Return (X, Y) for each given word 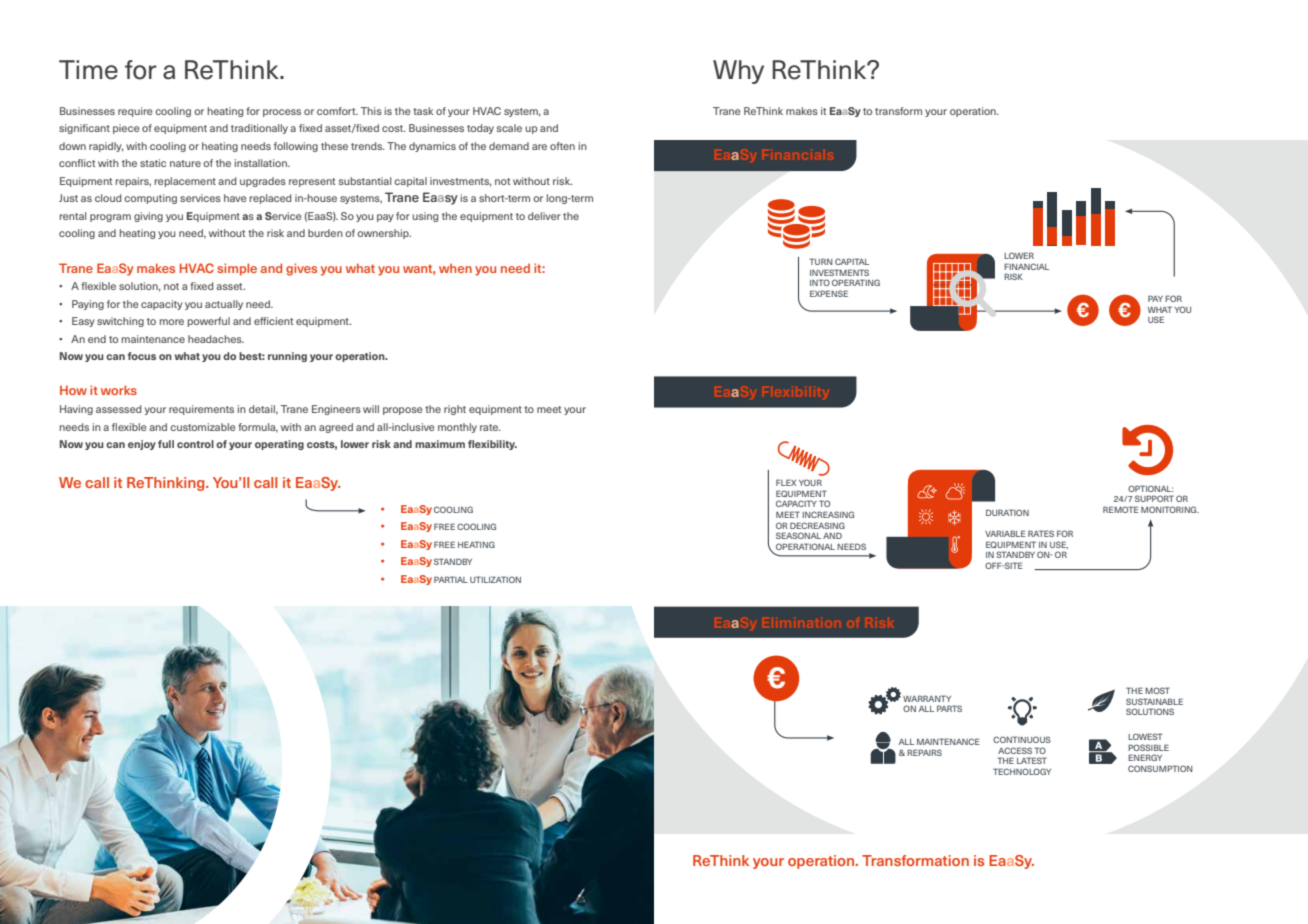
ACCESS (1015, 750)
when (455, 268)
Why (738, 72)
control (195, 444)
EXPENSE (829, 293)
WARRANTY (927, 698)
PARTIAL (451, 579)
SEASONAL (798, 535)
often (562, 146)
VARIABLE (1005, 533)
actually (224, 305)
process (282, 113)
